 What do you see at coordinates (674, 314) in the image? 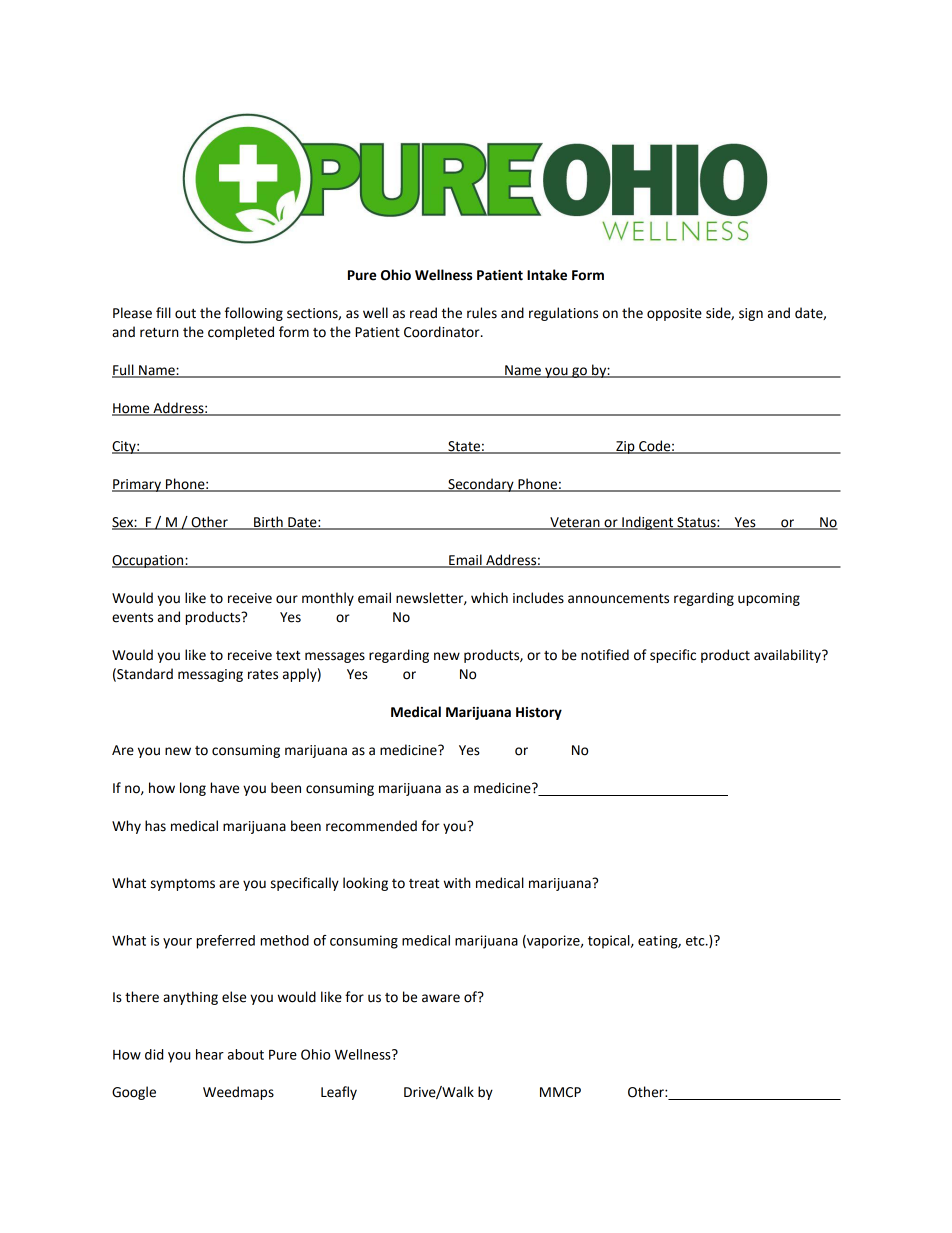
I see `opposite` at bounding box center [674, 314].
